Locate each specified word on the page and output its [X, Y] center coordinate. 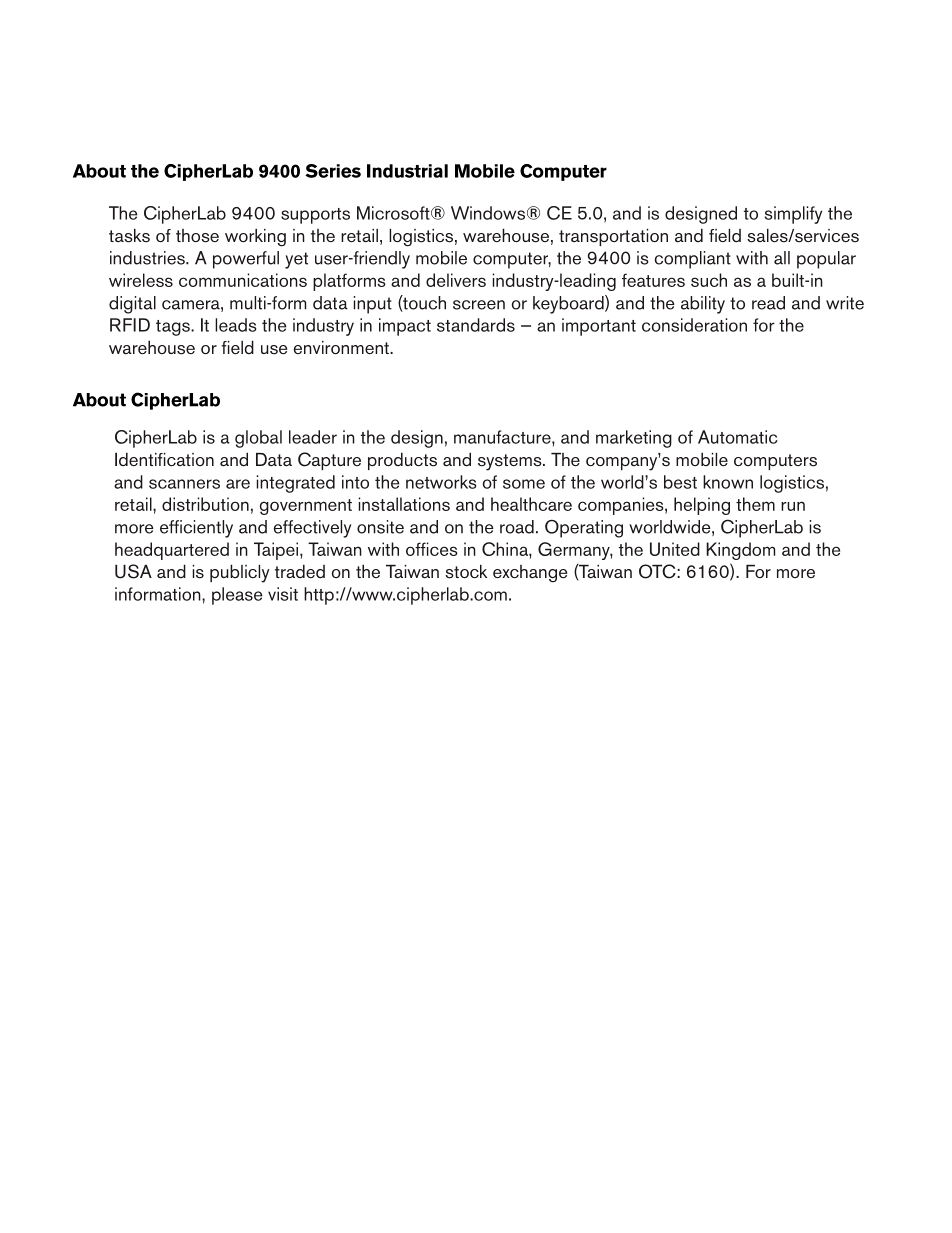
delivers [456, 280]
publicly [240, 573]
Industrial [407, 171]
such [709, 280]
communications [243, 280]
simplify [793, 215]
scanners [184, 484]
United [675, 549]
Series [333, 171]
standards [476, 325]
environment [342, 348]
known [728, 482]
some [524, 484]
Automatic [738, 437]
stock [466, 572]
